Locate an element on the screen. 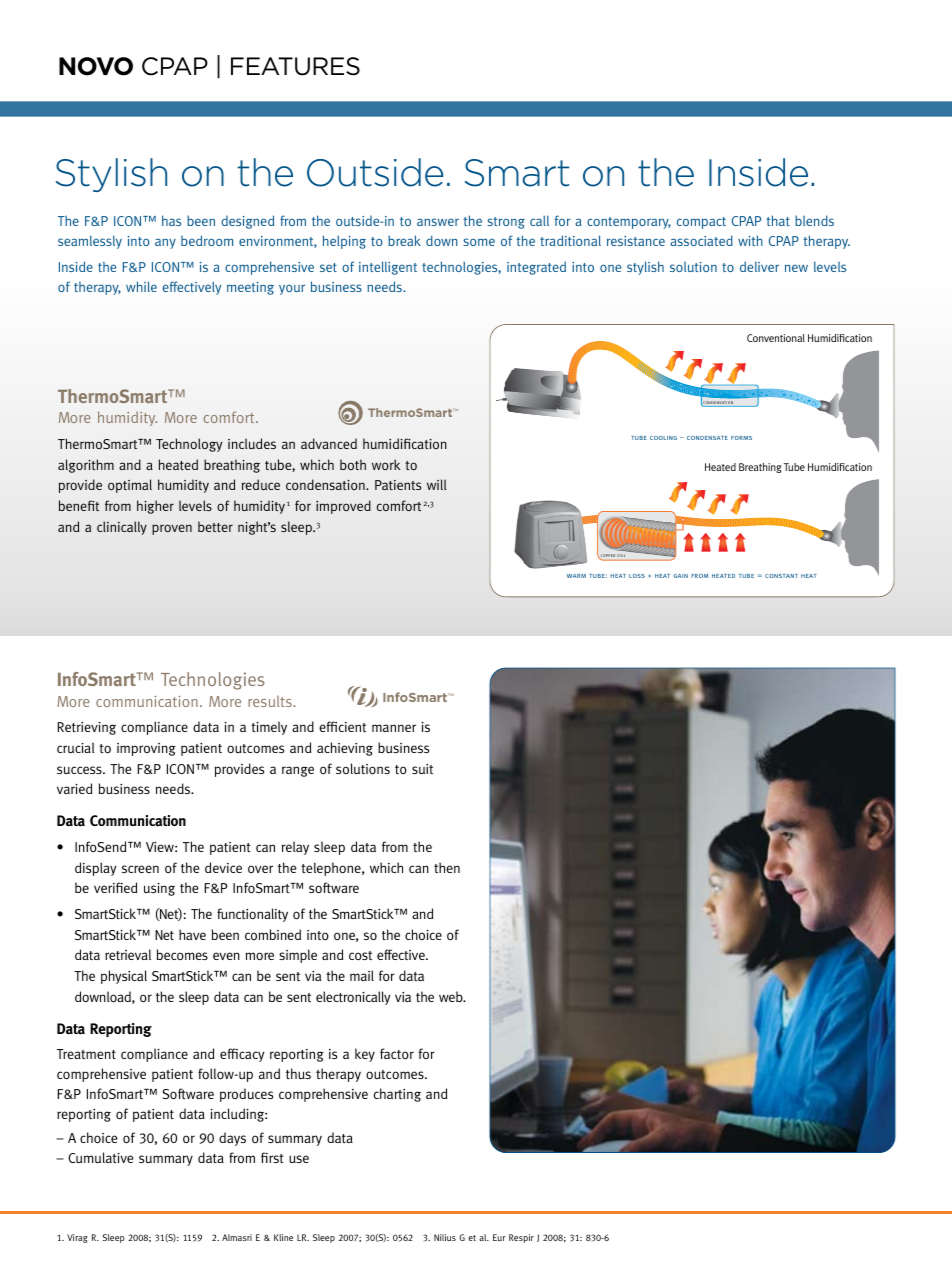 This screenshot has height=1270, width=952. forms is located at coordinates (741, 438).
